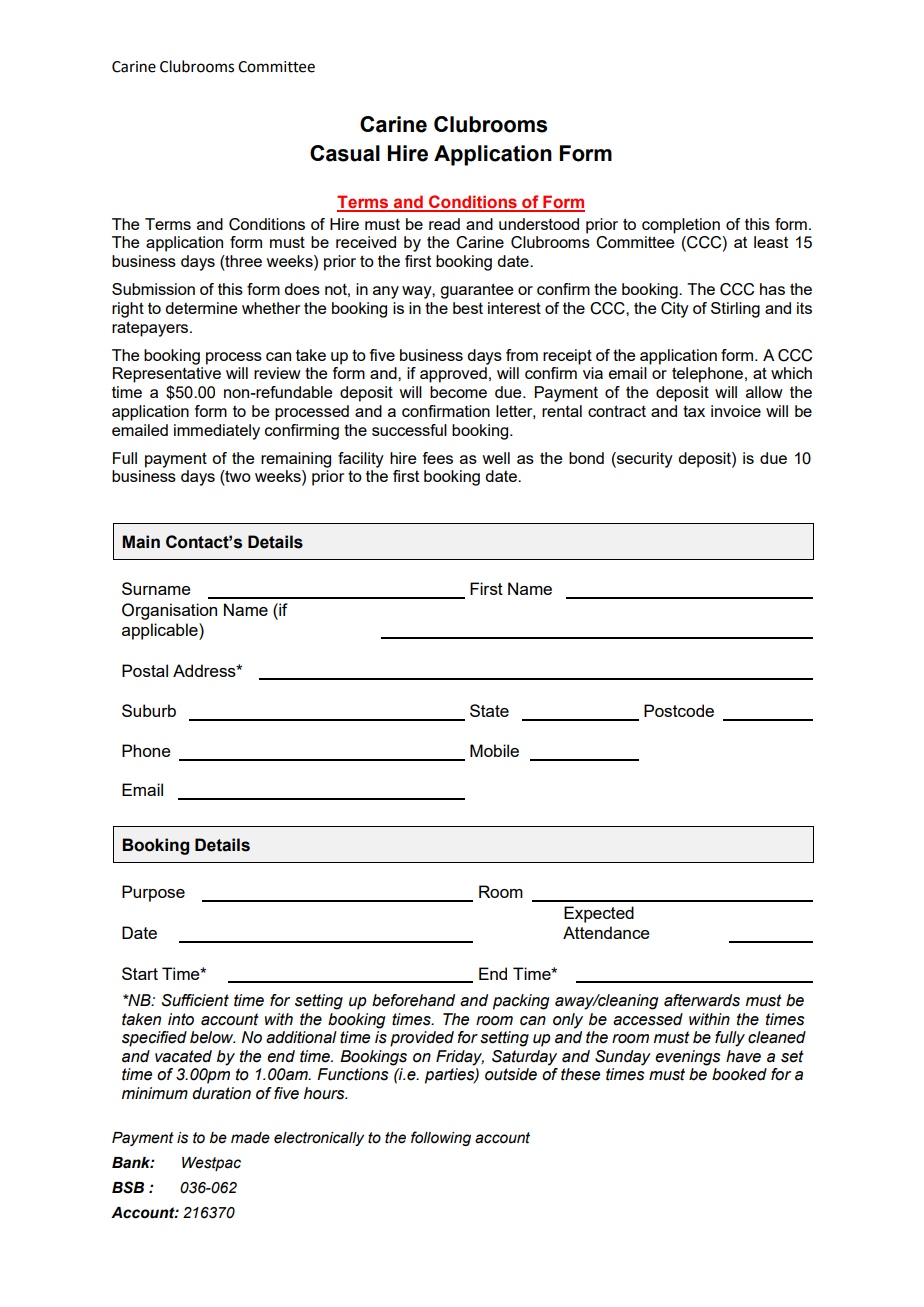 Image resolution: width=924 pixels, height=1307 pixels. I want to click on Casual, so click(345, 153).
